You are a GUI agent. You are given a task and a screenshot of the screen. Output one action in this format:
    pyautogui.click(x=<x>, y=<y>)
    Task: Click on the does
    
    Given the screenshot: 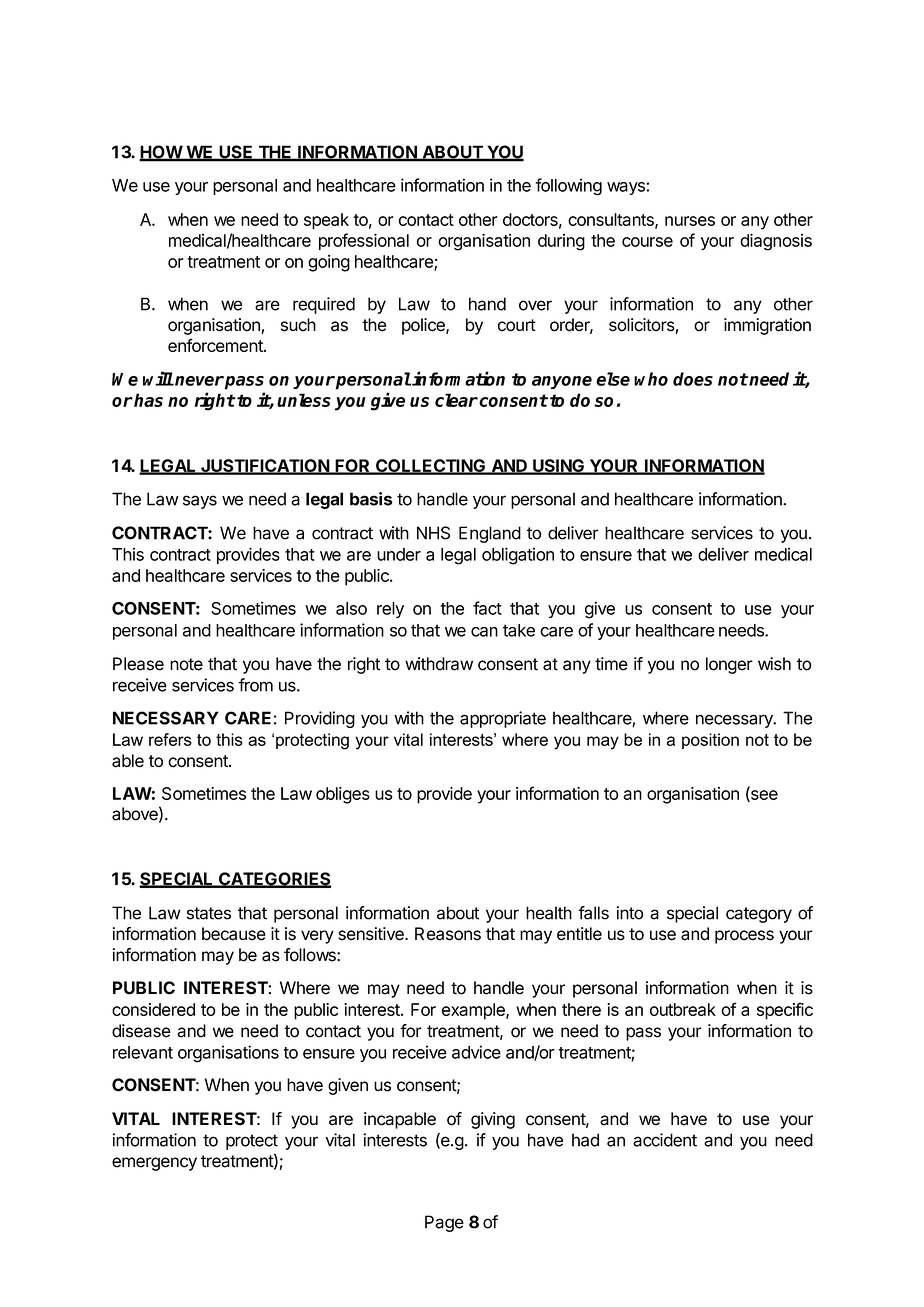 What is the action you would take?
    pyautogui.click(x=693, y=379)
